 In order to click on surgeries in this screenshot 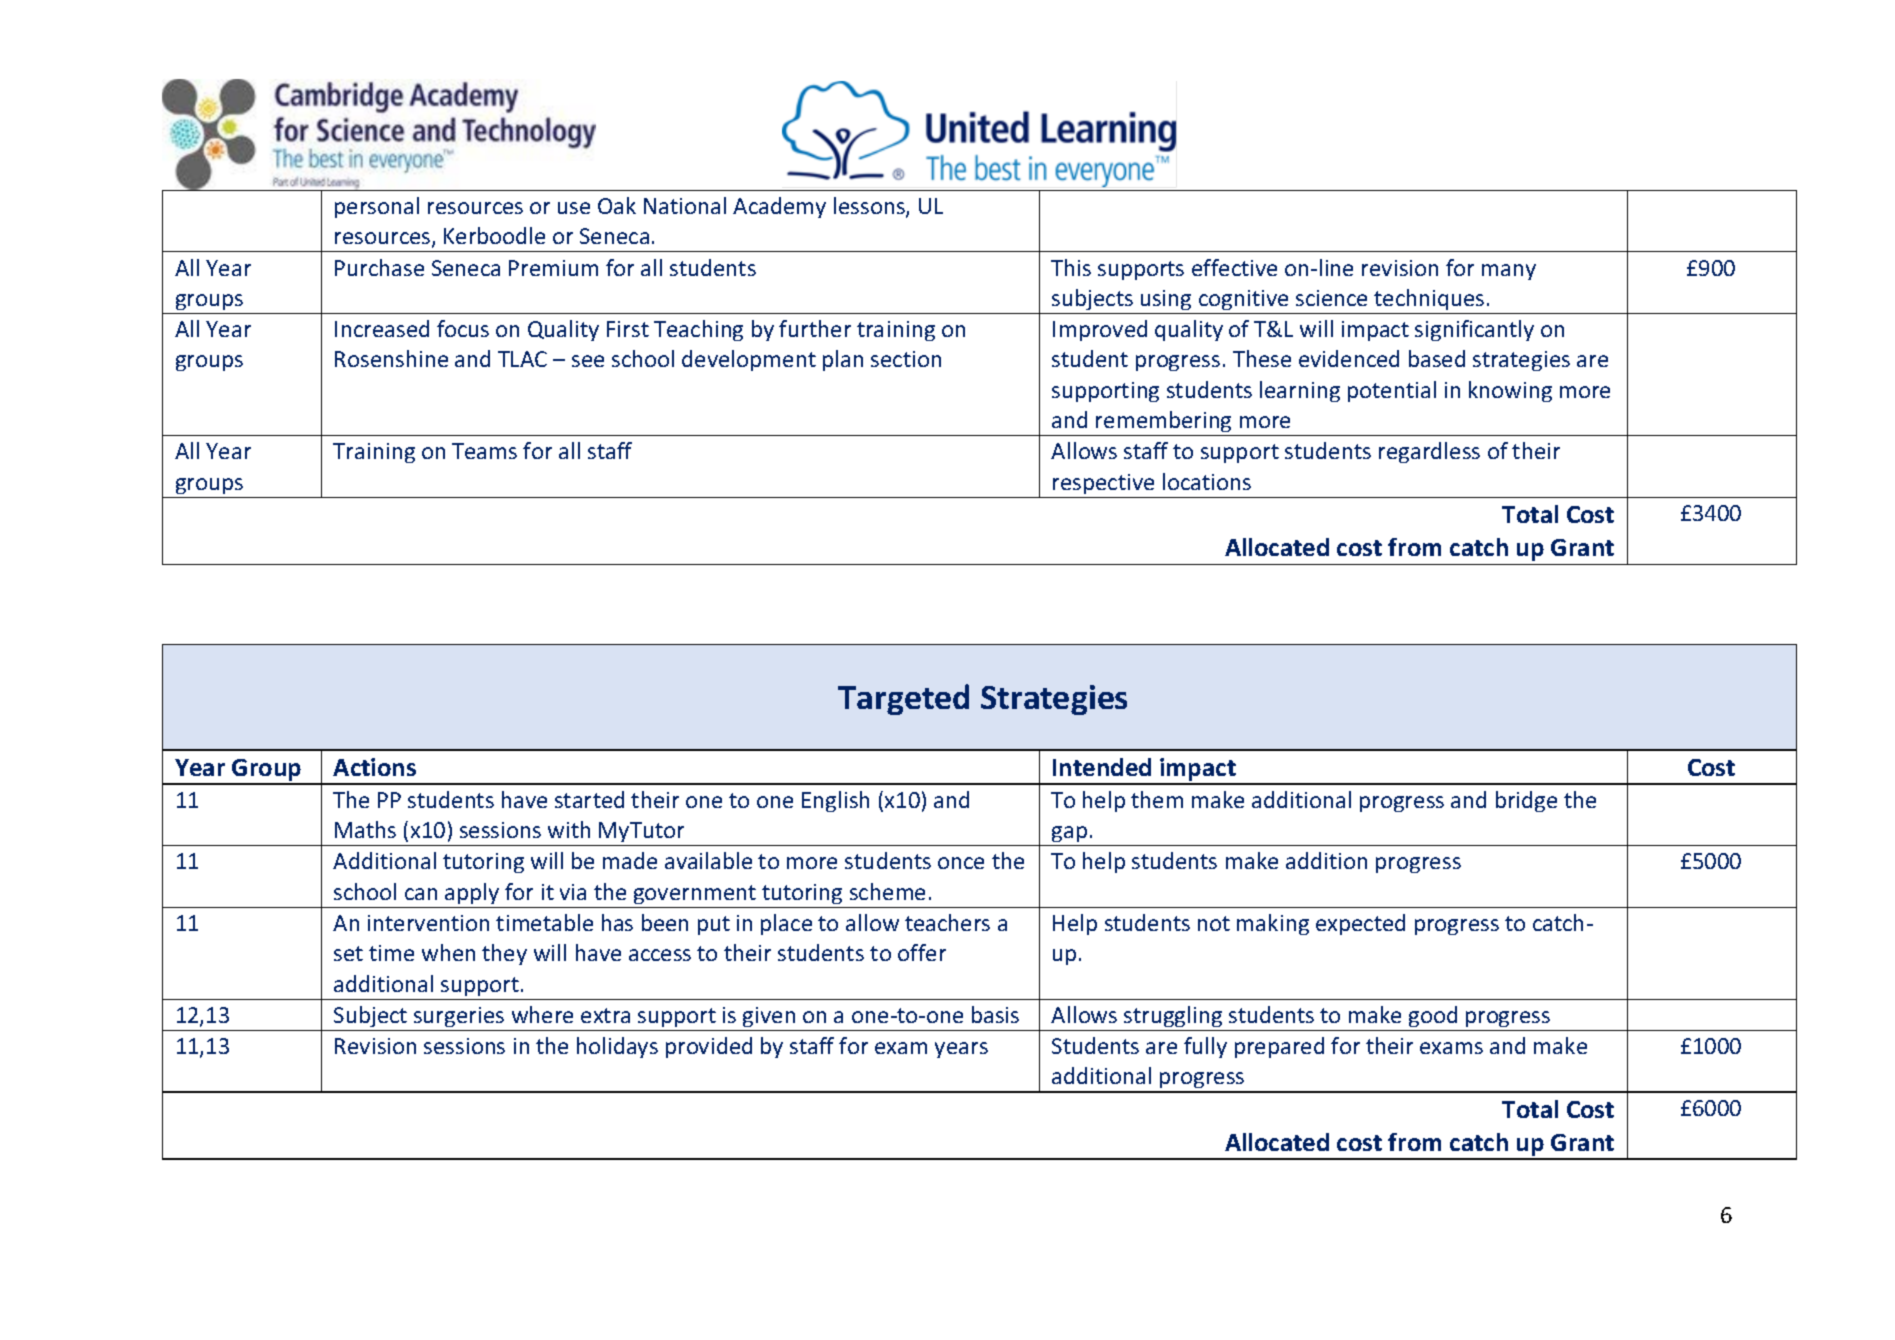, I will do `click(459, 1017)`.
